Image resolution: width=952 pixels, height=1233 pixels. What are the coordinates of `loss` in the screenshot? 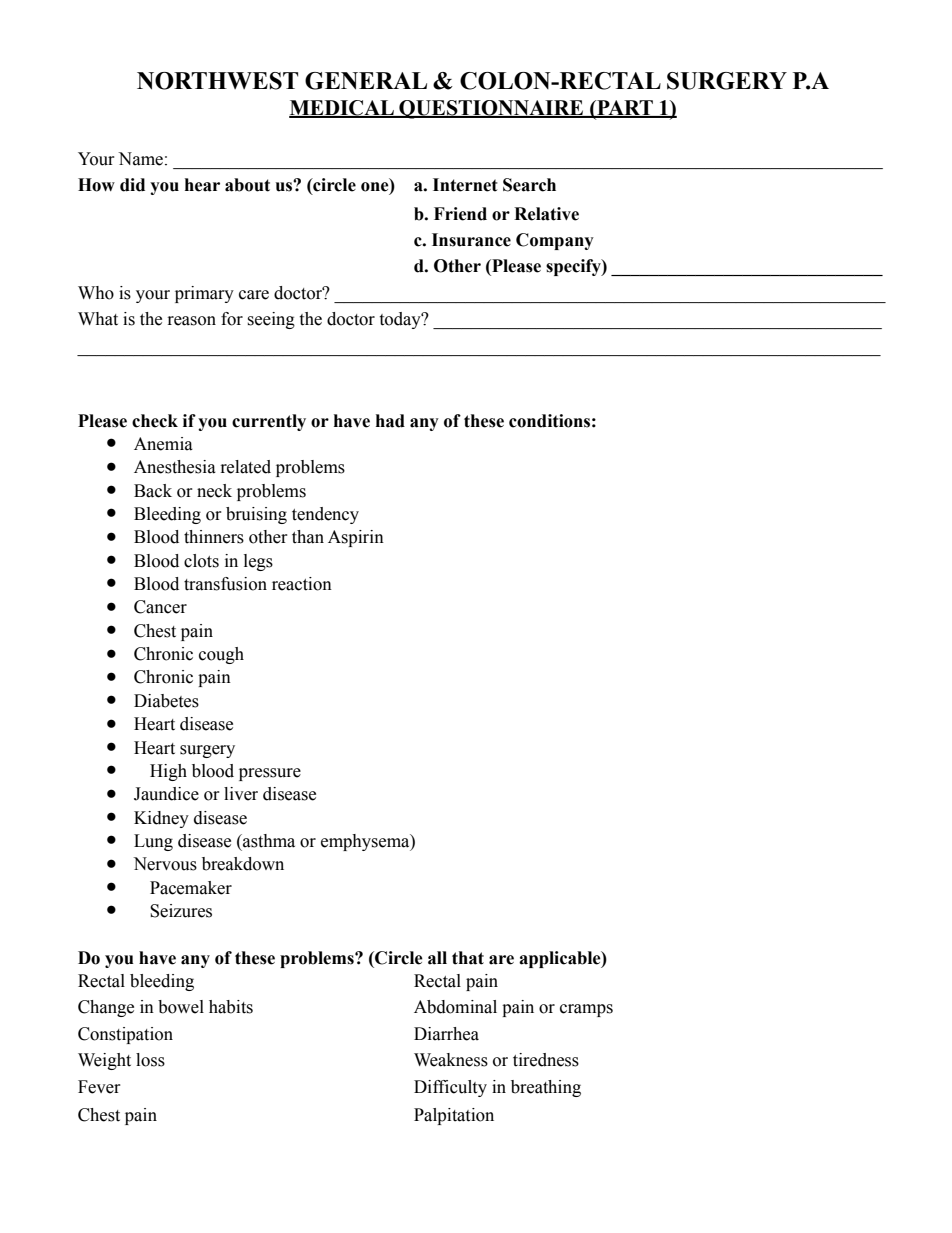 It's located at (150, 1060).
